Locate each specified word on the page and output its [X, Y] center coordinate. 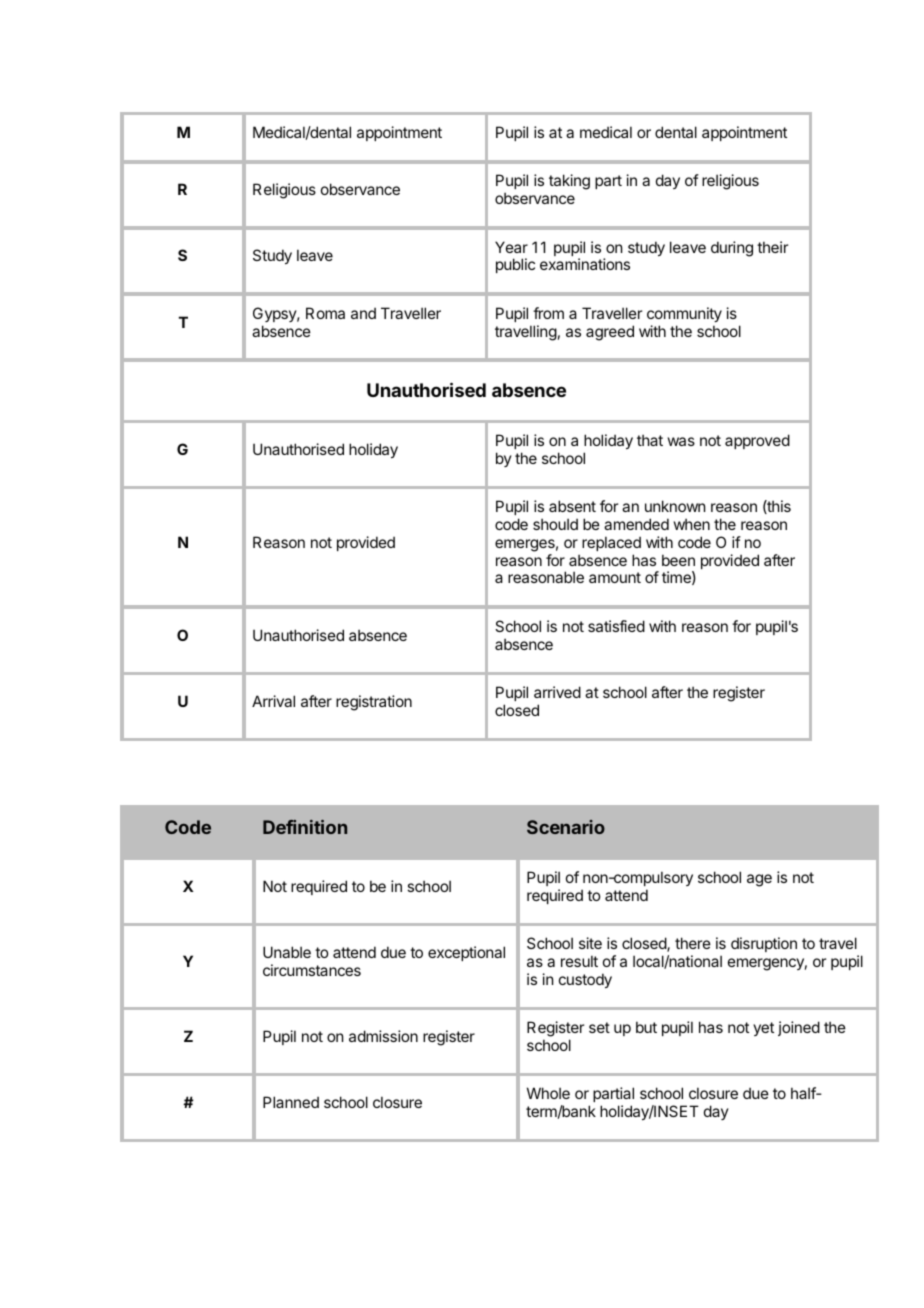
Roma [325, 313]
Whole [548, 1093]
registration [374, 703]
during [732, 249]
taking [569, 182]
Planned [291, 1102]
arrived [557, 692]
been [678, 560]
